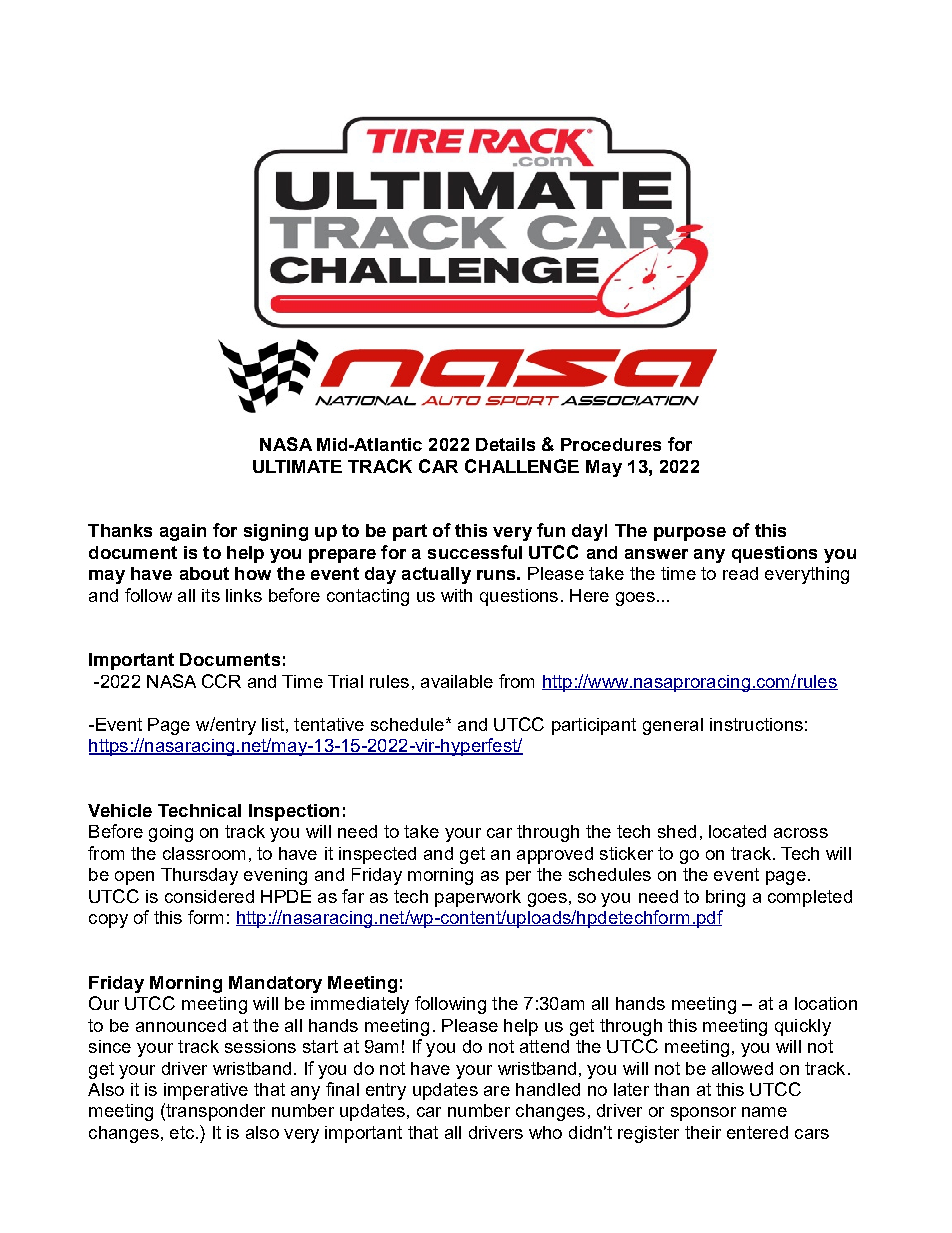 This page has height=1233, width=952. Describe the element at coordinates (209, 896) in the page. I see `considered` at that location.
